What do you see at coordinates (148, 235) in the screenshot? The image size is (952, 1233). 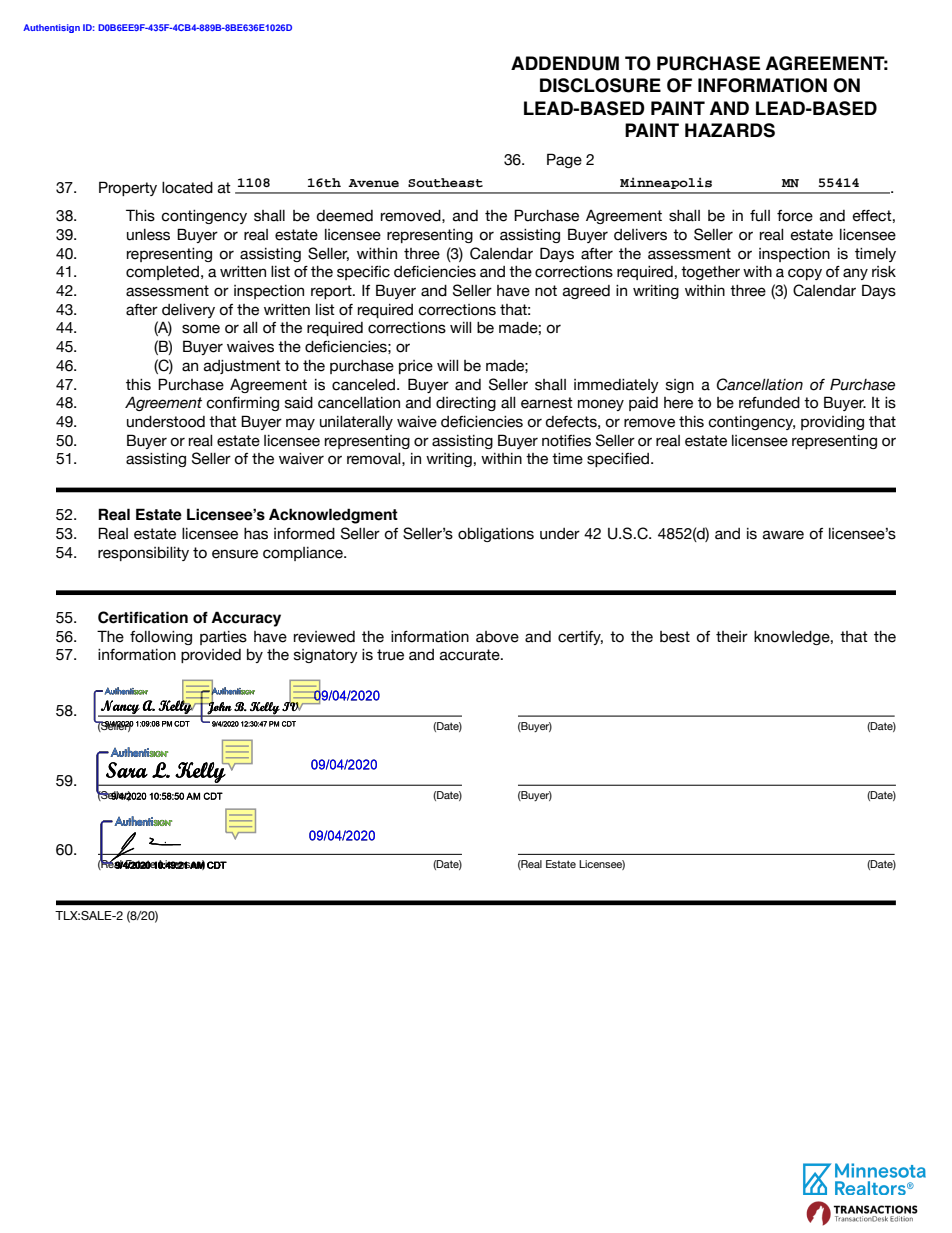 I see `unless` at bounding box center [148, 235].
